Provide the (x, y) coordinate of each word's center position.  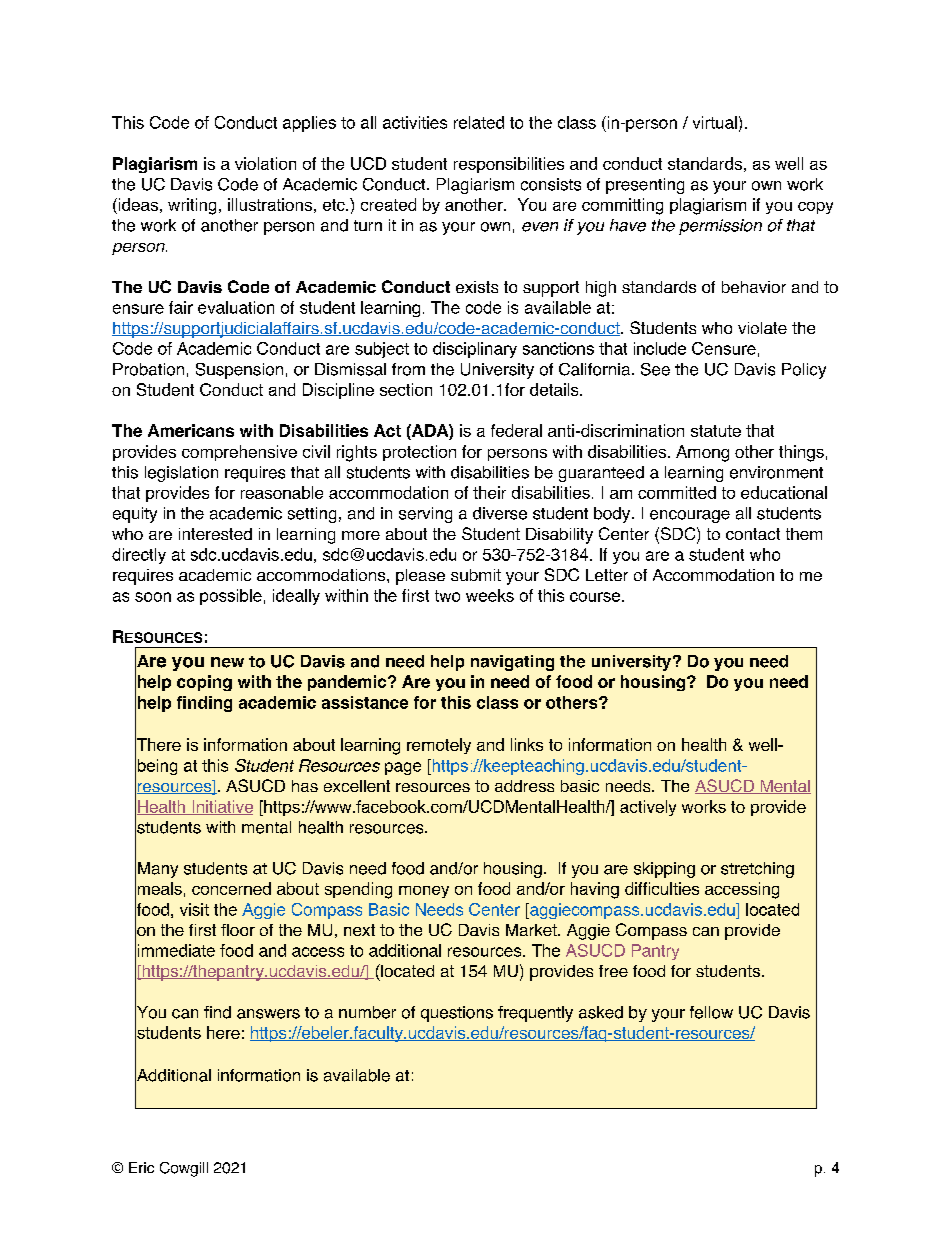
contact (753, 534)
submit (476, 575)
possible (231, 597)
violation (265, 163)
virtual (715, 122)
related (479, 122)
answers (268, 1014)
